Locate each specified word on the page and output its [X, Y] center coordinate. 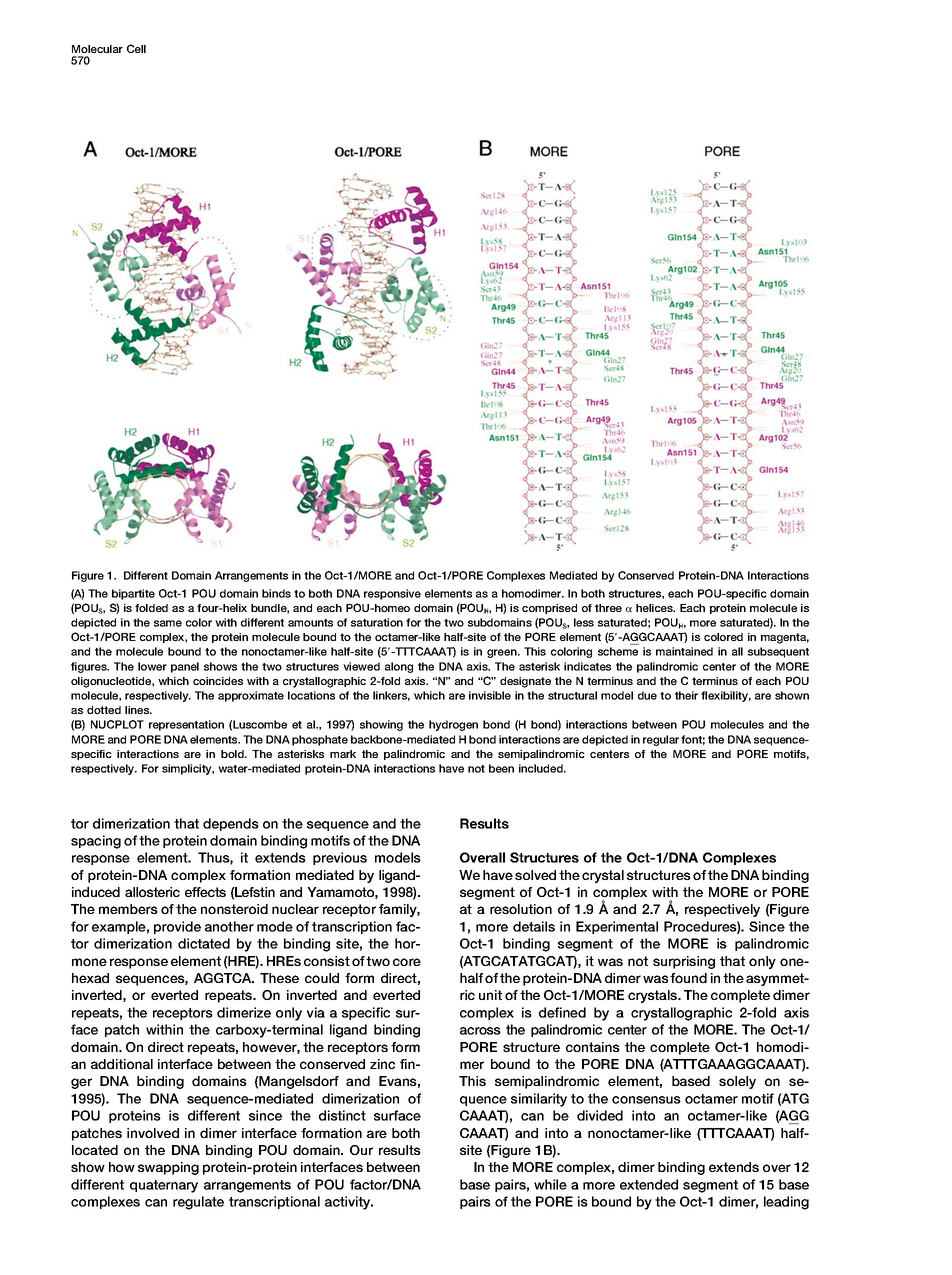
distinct [342, 1115]
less [584, 622]
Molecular [97, 49]
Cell [136, 48]
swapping [168, 1168]
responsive [392, 594]
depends [231, 824]
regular [661, 740]
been [501, 768]
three [608, 608]
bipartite [133, 594]
